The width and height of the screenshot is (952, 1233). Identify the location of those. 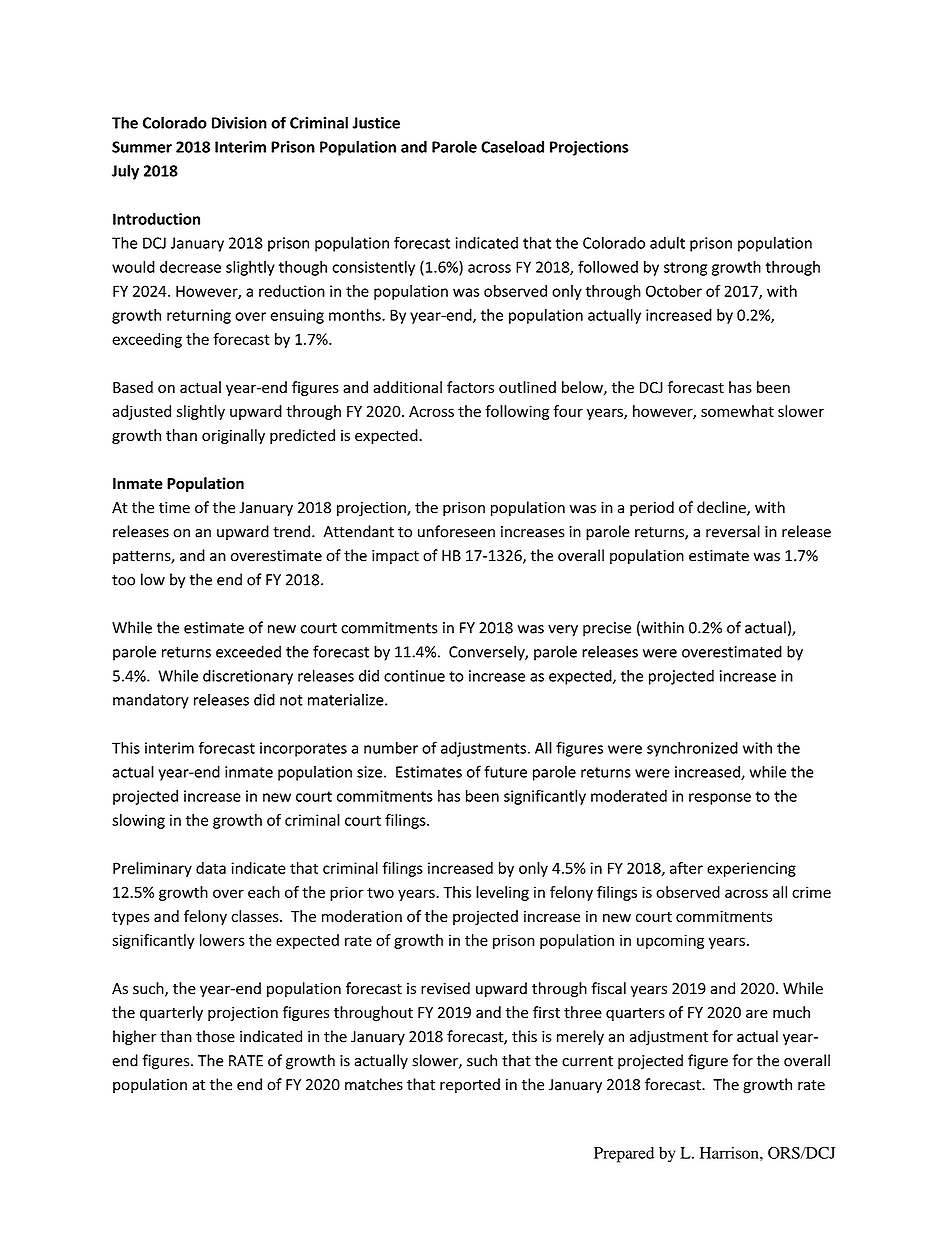
(215, 1036).
